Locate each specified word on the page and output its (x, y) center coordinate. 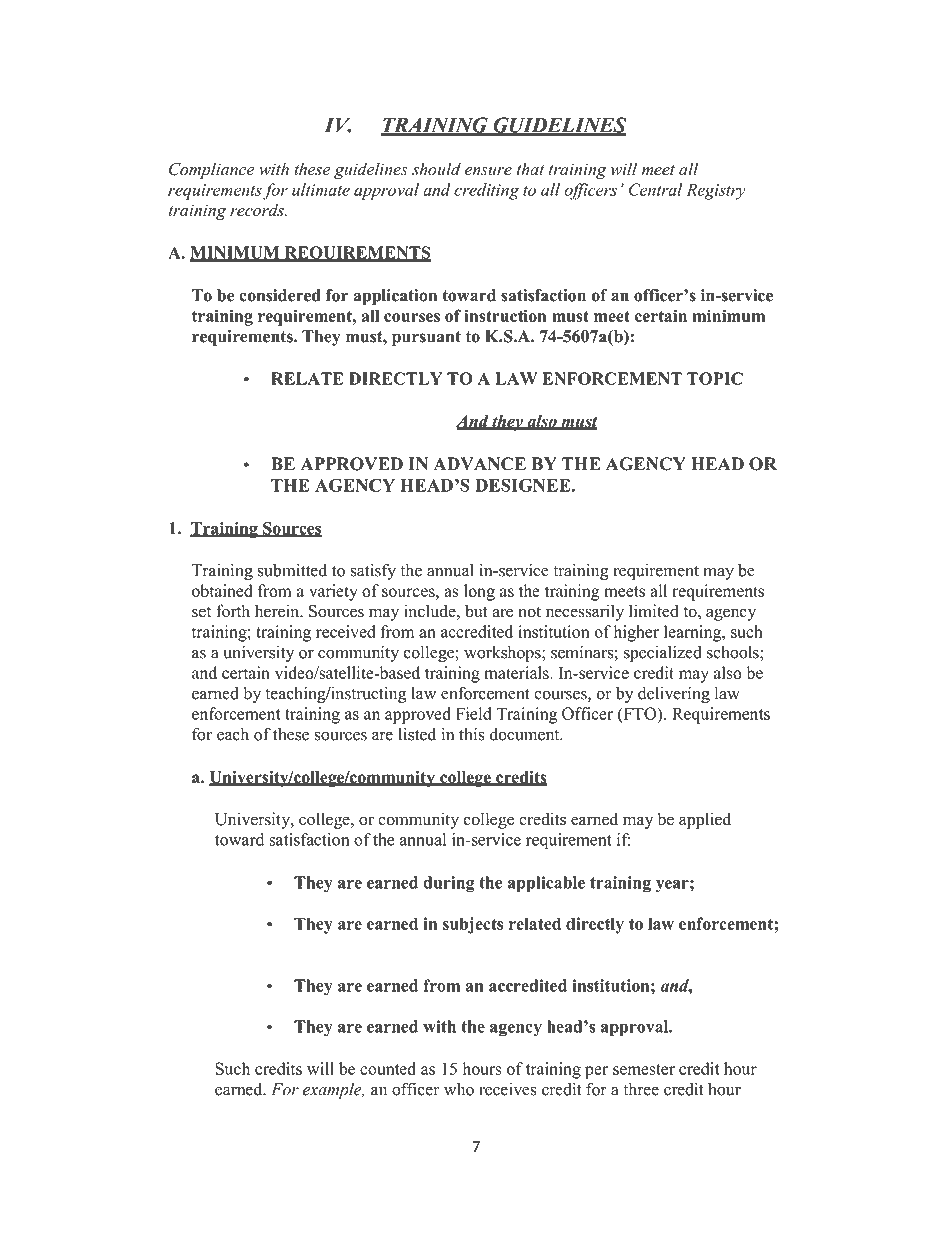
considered (280, 295)
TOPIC (715, 378)
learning (694, 633)
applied (705, 820)
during (449, 884)
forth (233, 611)
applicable (546, 884)
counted (388, 1068)
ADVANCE (479, 464)
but (476, 611)
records (258, 210)
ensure (488, 171)
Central (655, 189)
